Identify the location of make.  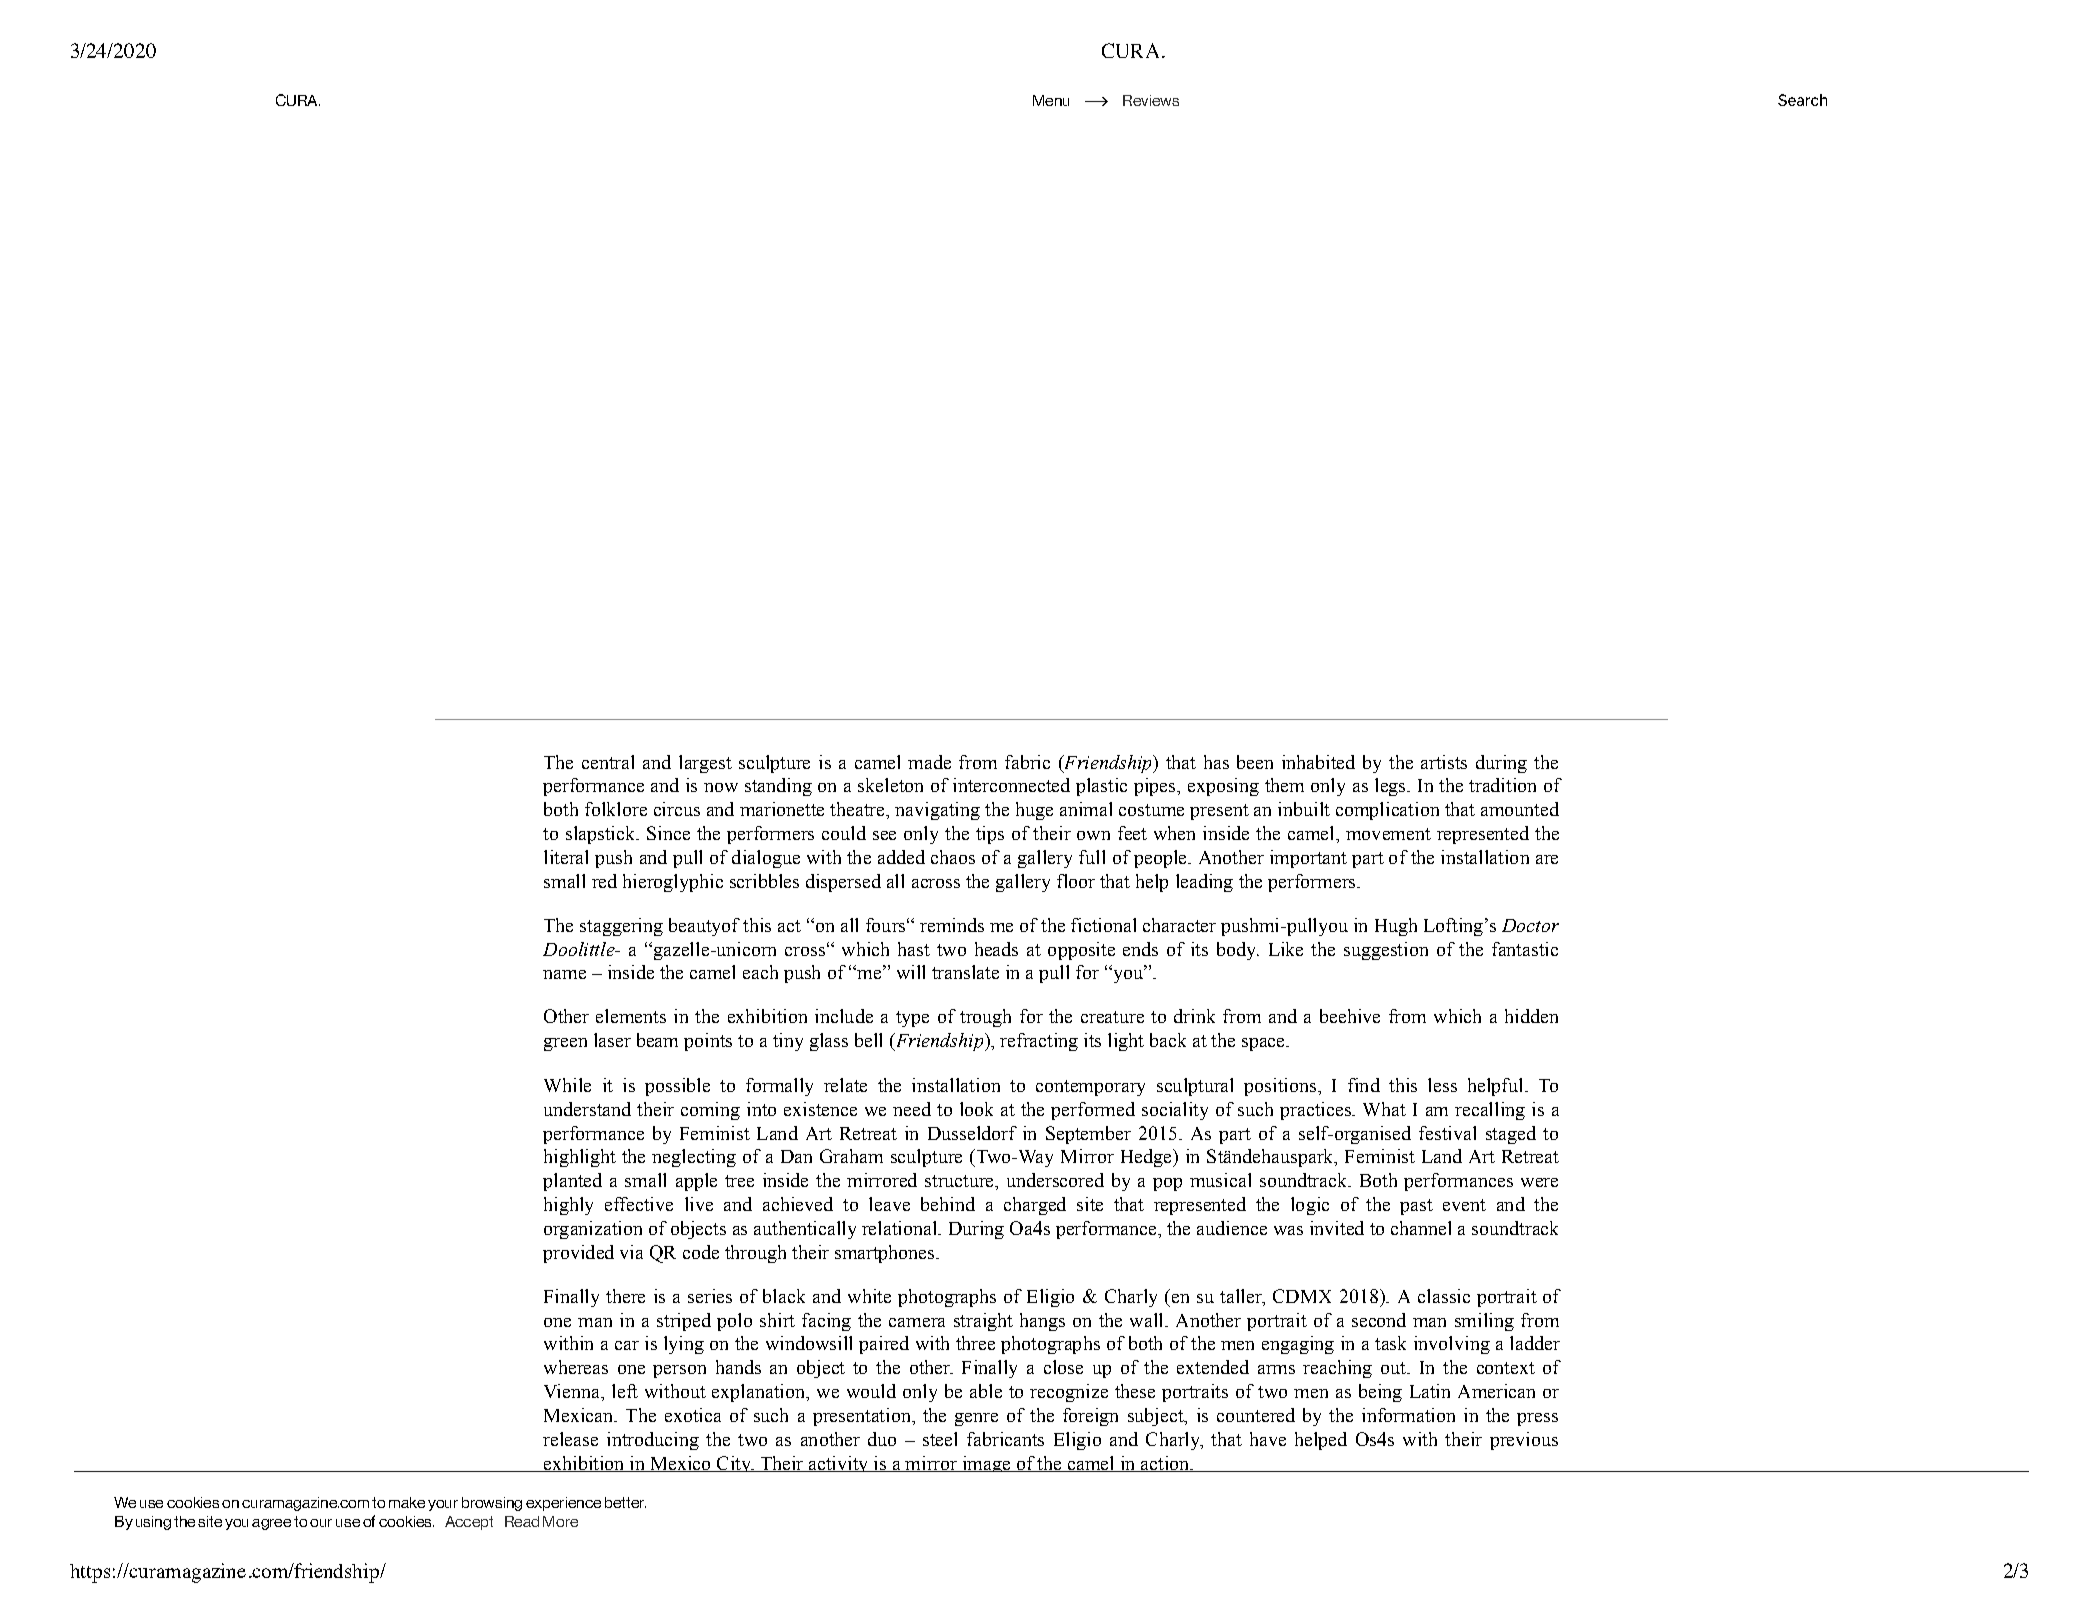
(407, 1502).
